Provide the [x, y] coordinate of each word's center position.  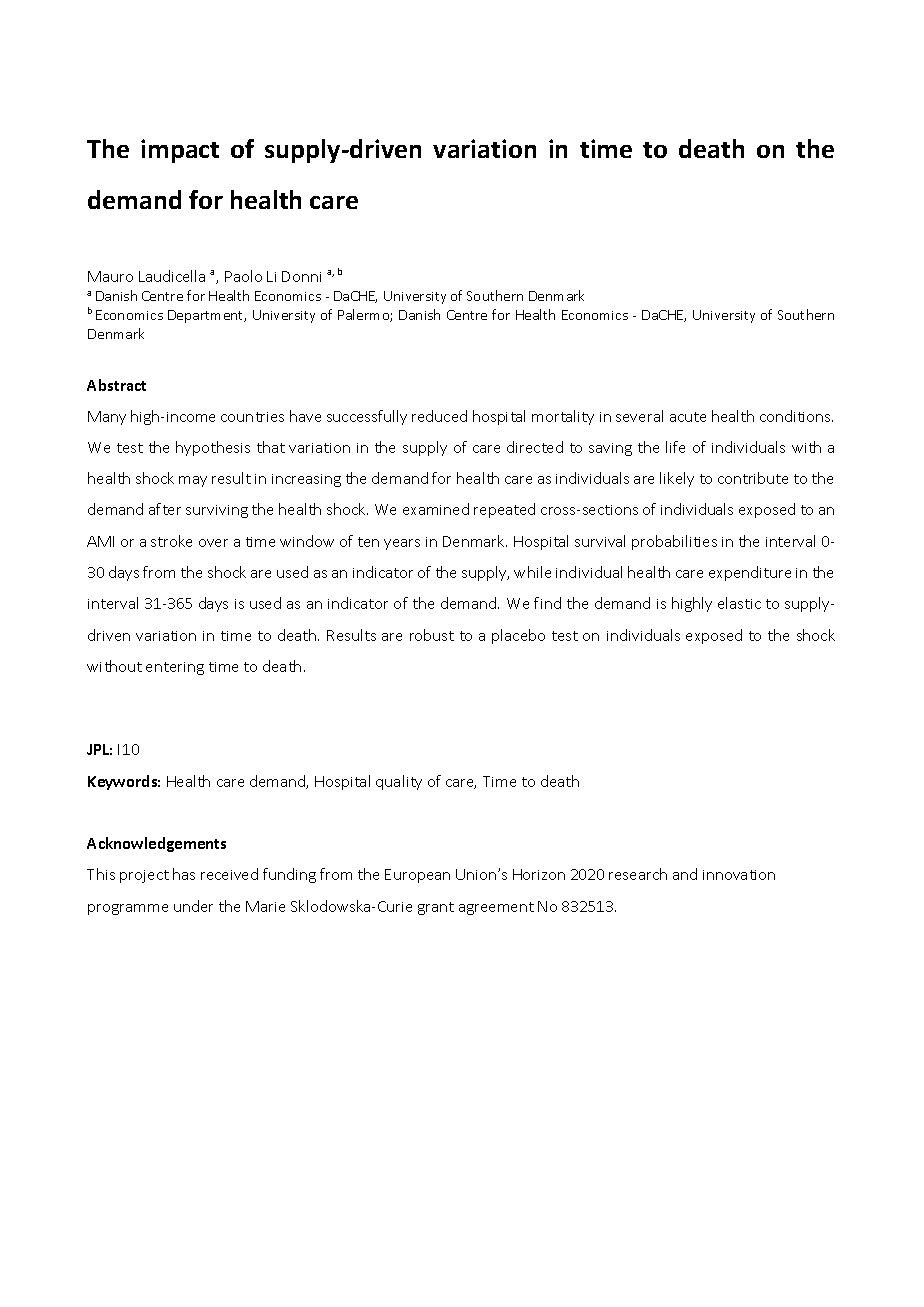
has [184, 874]
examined [436, 509]
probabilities [674, 542]
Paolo [243, 276]
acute [688, 417]
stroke [171, 541]
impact [180, 151]
